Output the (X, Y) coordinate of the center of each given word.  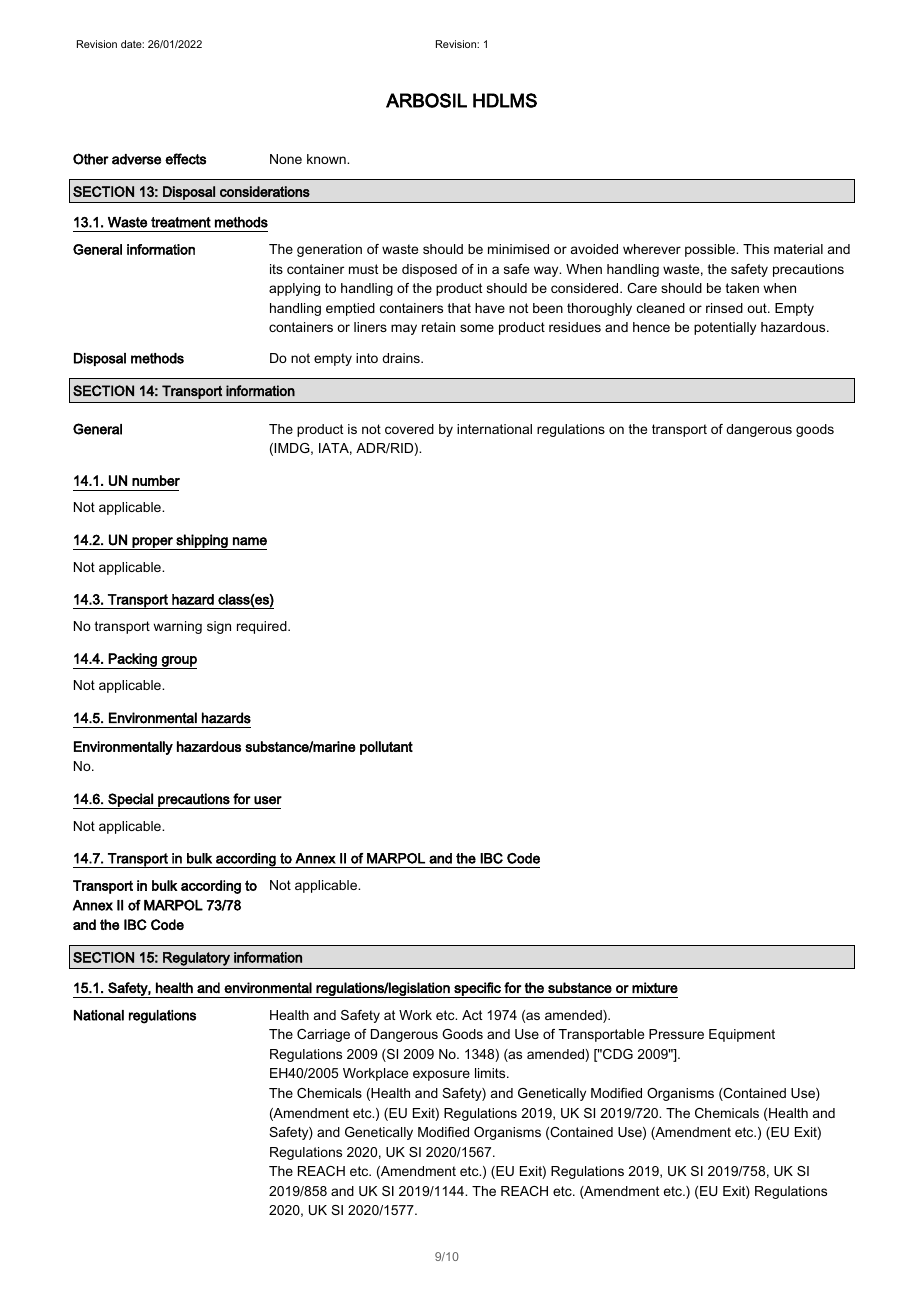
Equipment (742, 1035)
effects (185, 159)
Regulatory (196, 959)
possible (711, 250)
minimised (518, 249)
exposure (441, 1075)
